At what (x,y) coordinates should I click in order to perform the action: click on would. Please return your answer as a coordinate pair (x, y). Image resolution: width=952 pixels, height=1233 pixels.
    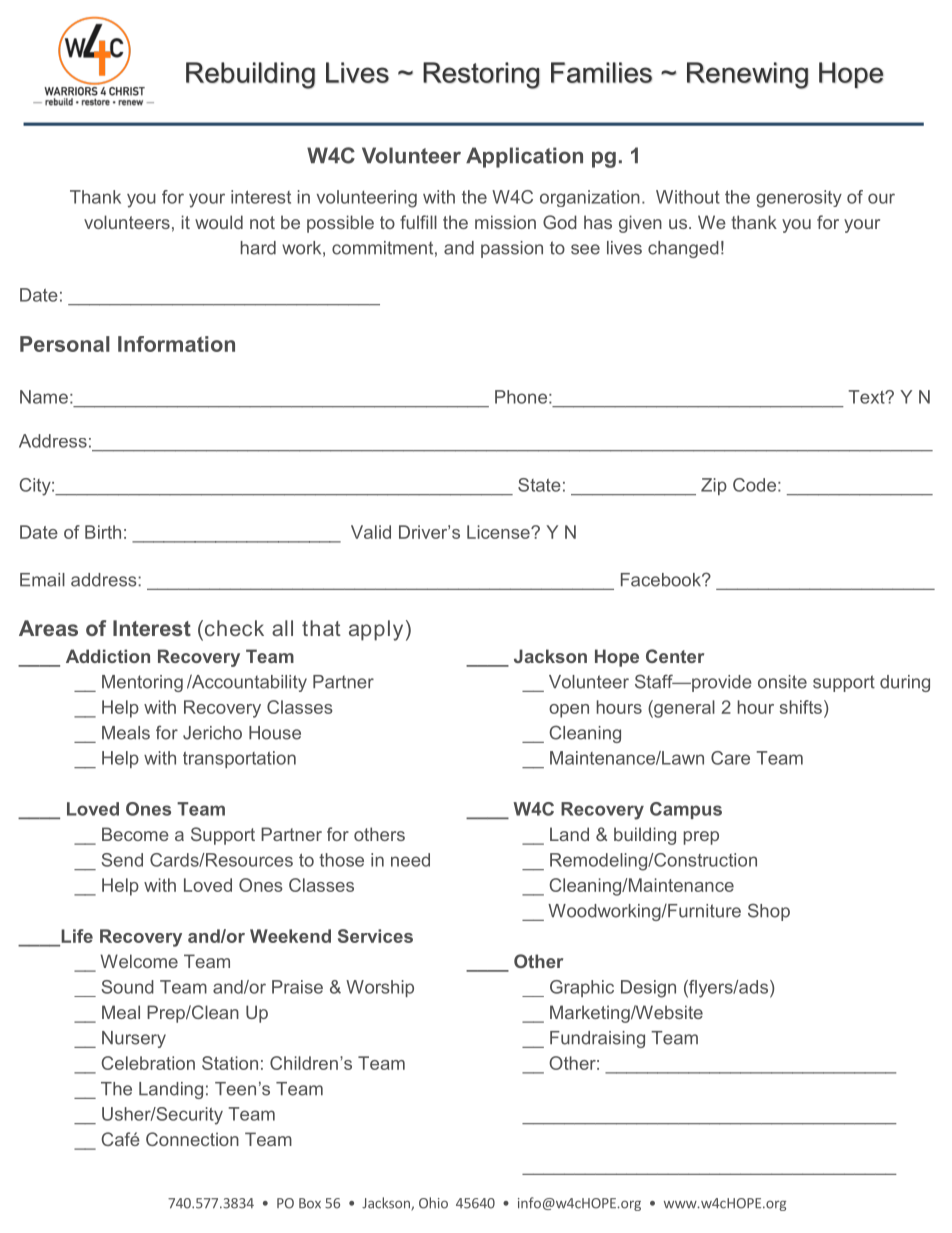
    Looking at the image, I should click on (219, 222).
